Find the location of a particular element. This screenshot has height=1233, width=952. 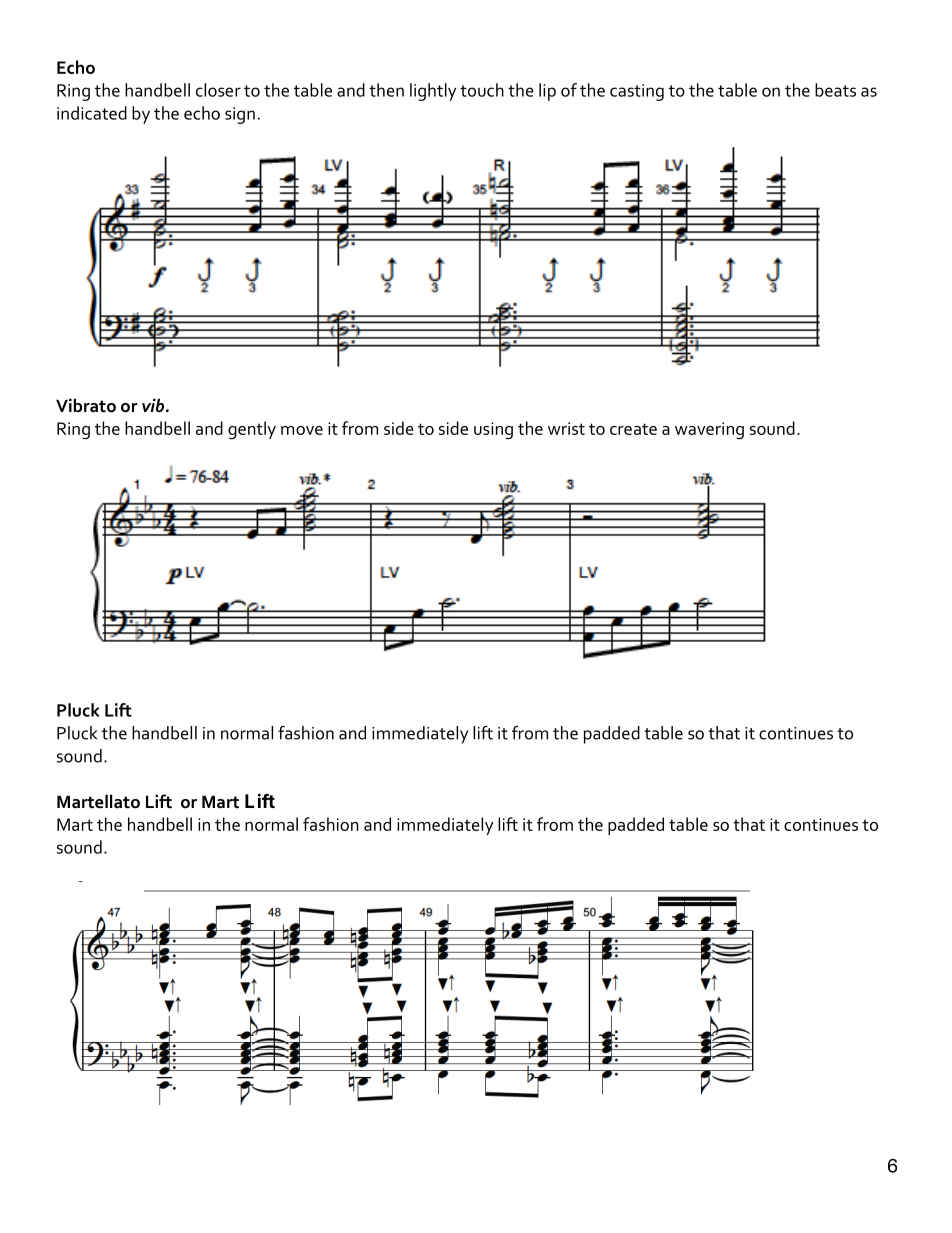

sign is located at coordinates (240, 115).
